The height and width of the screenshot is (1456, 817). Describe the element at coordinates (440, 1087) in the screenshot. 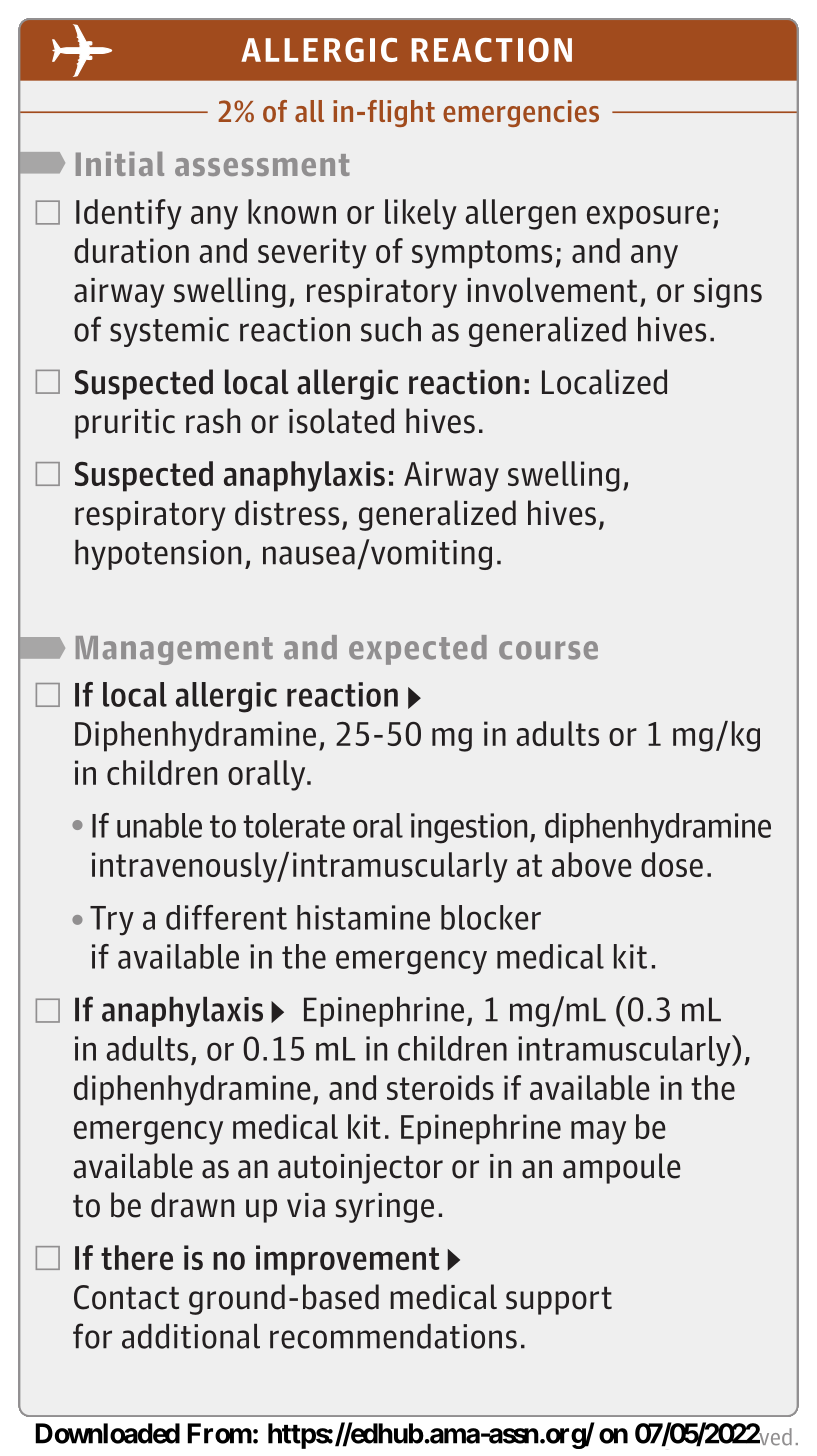

I see `steroids` at that location.
